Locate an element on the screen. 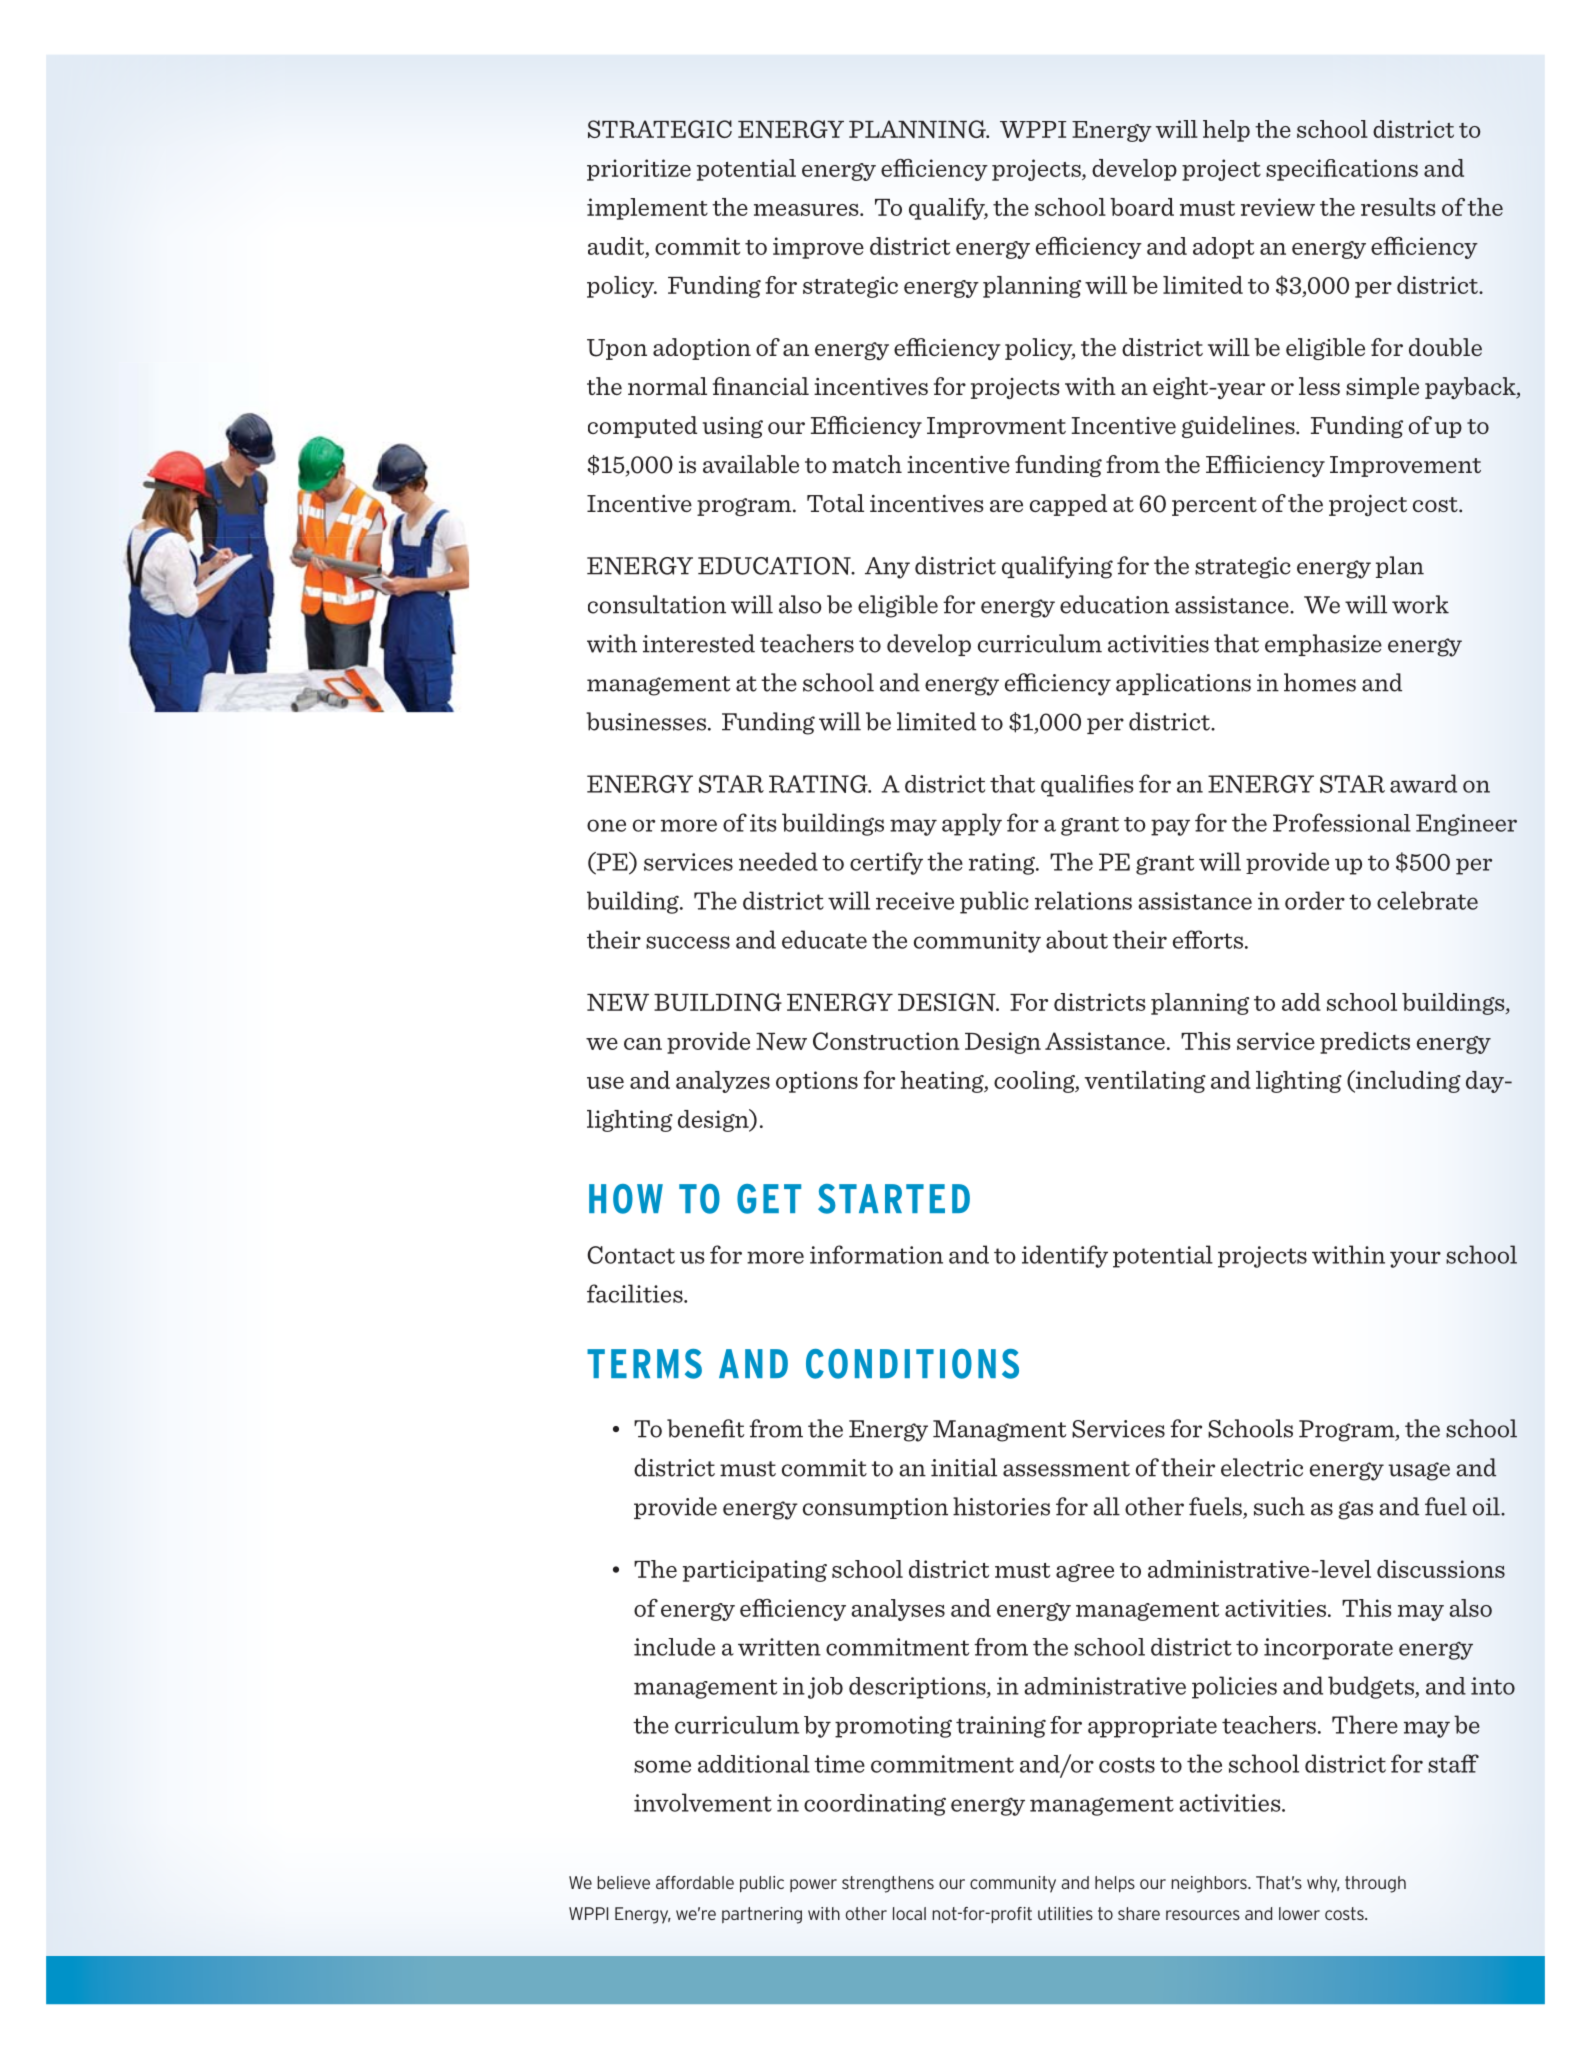 Image resolution: width=1591 pixels, height=2058 pixels. analyzes is located at coordinates (723, 1082).
